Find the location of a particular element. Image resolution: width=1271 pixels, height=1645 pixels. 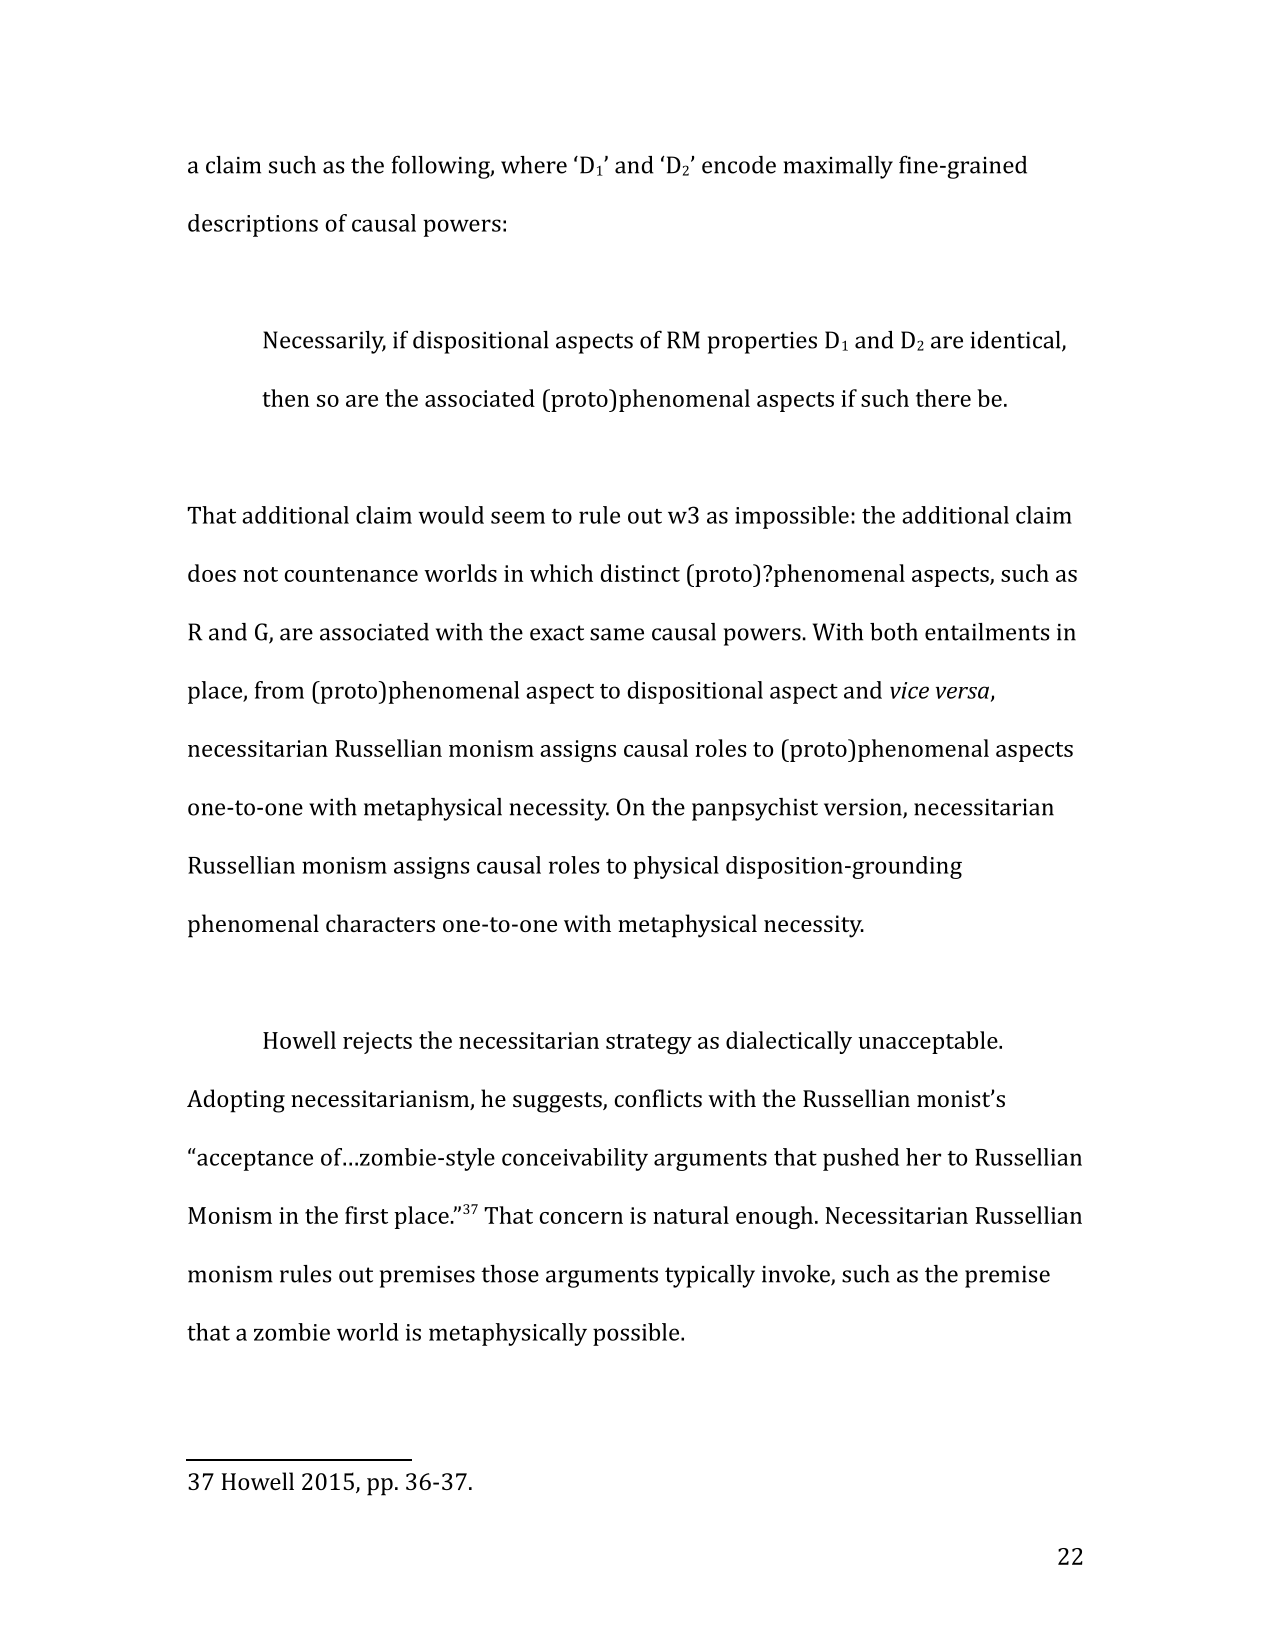

unacceptable is located at coordinates (929, 1042).
